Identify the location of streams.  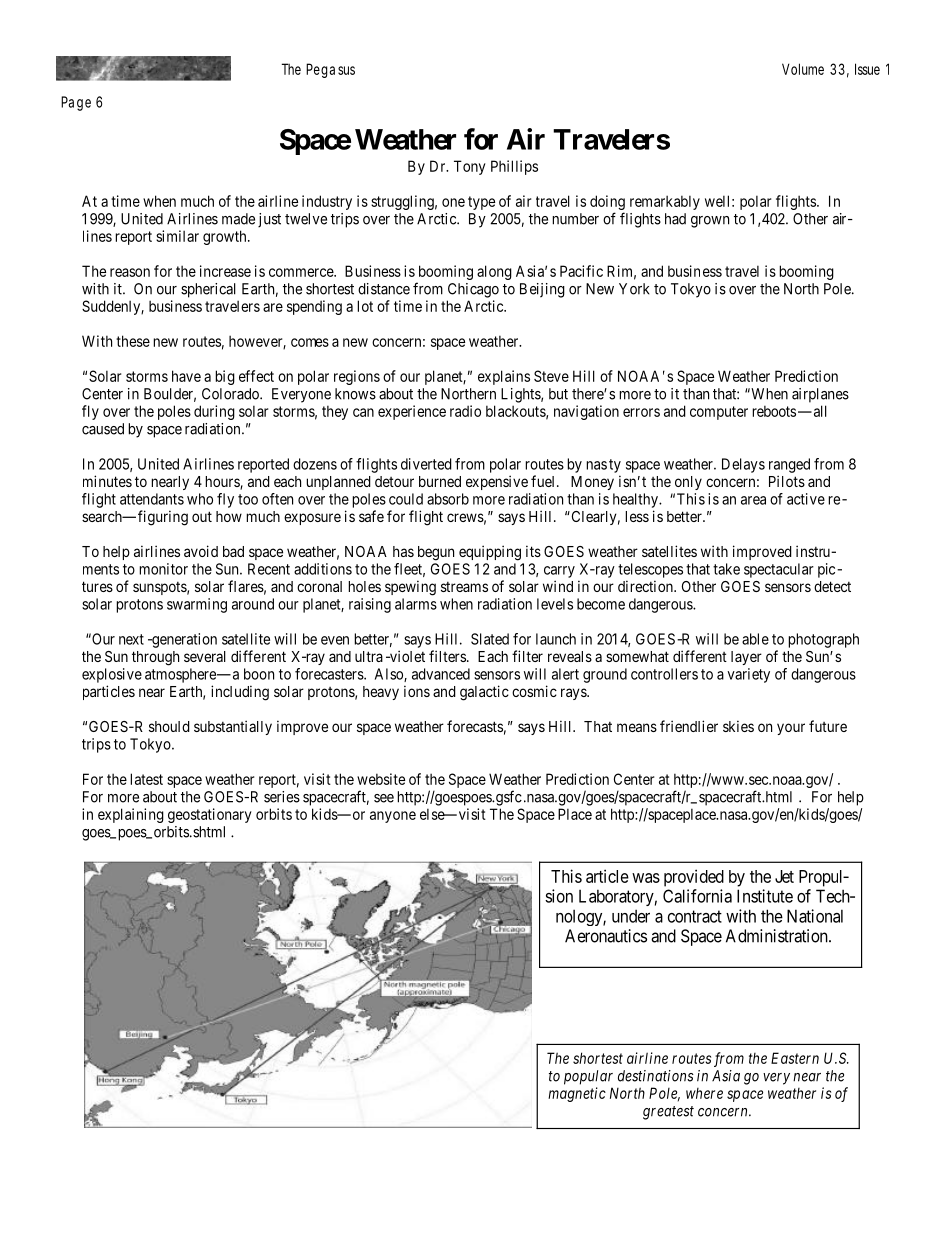
(464, 587).
